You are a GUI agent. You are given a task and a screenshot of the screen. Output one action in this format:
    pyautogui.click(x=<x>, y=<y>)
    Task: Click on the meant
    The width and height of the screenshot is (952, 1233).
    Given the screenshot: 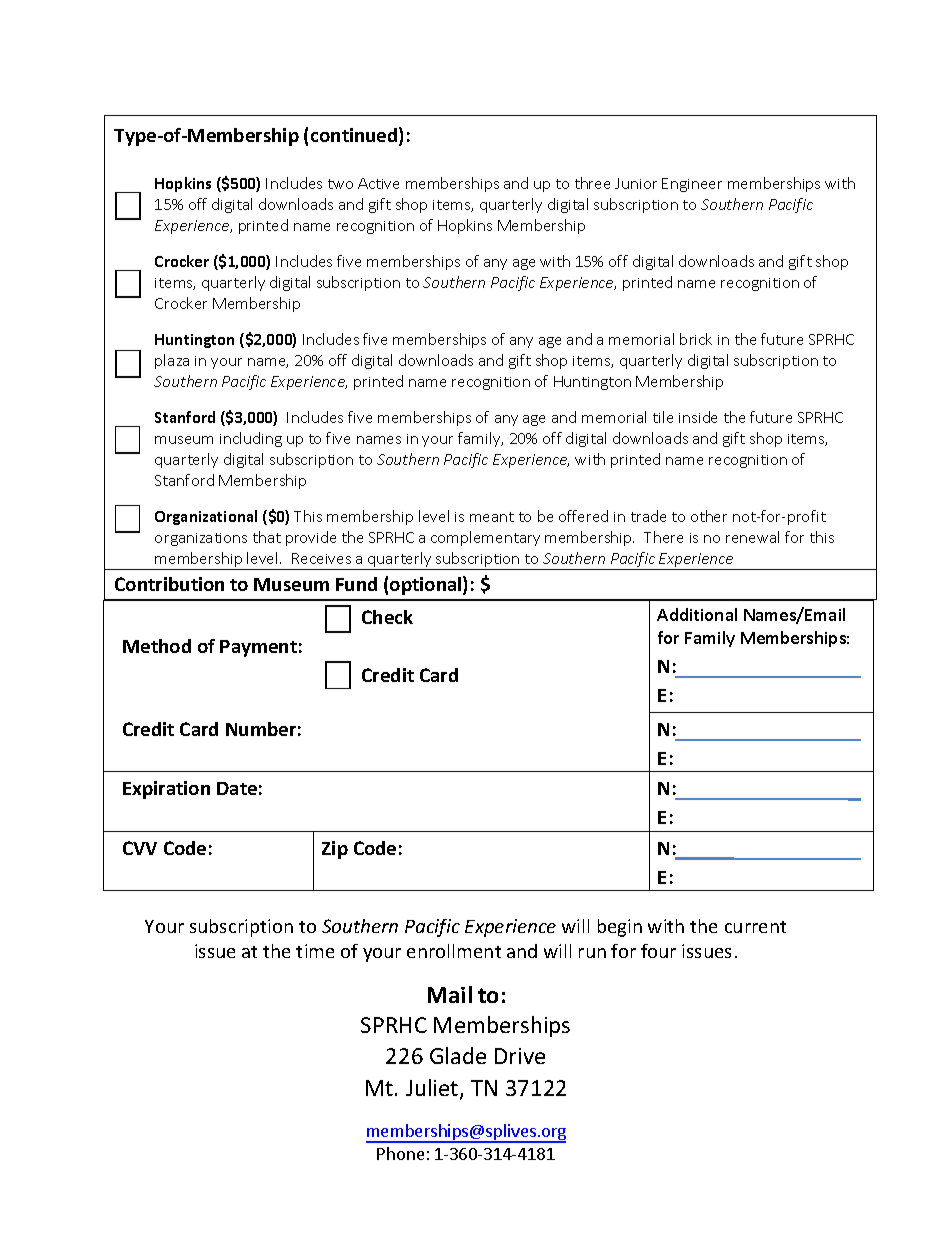 What is the action you would take?
    pyautogui.click(x=492, y=517)
